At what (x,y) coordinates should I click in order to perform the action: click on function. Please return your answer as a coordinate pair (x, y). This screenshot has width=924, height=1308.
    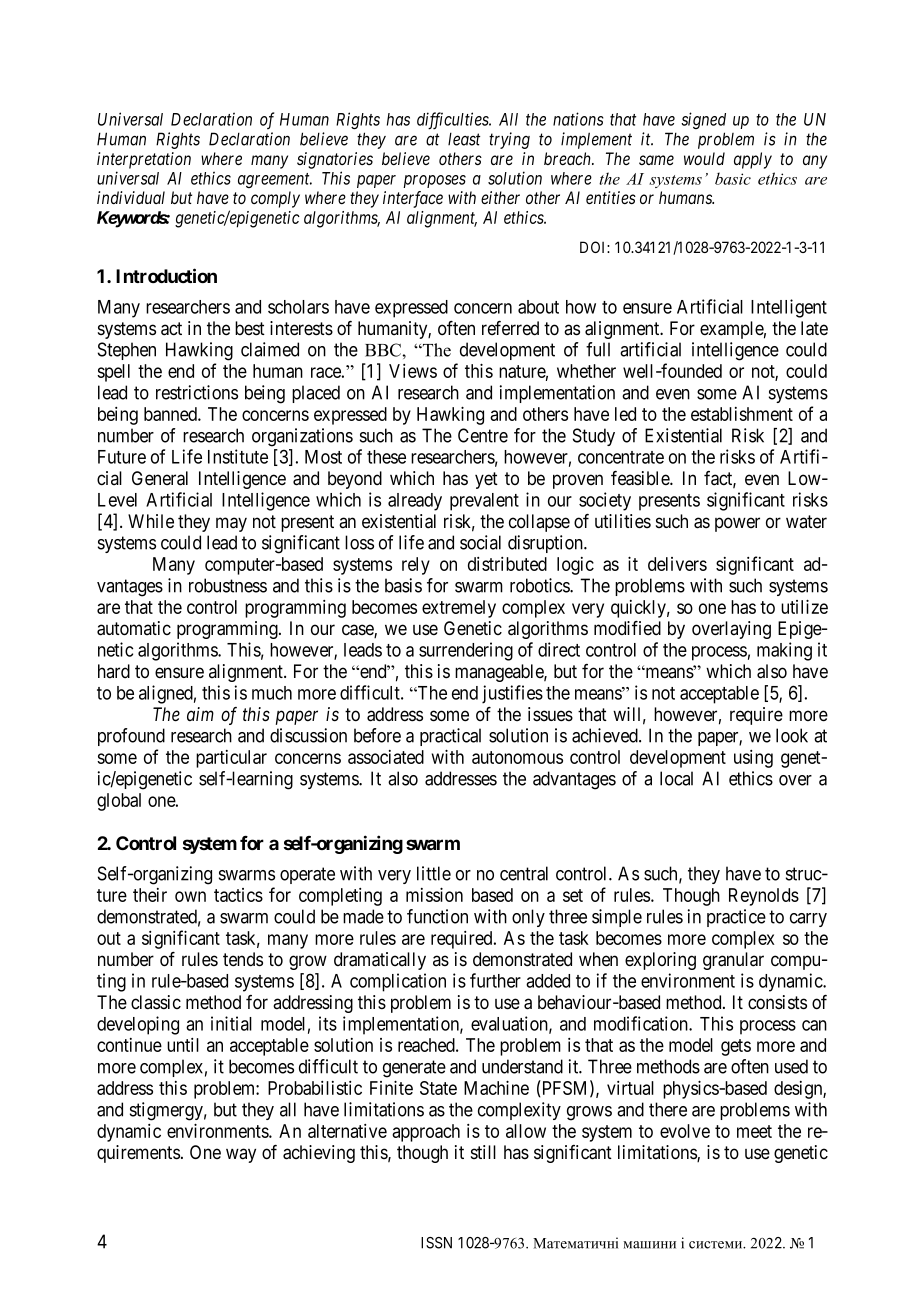
    Looking at the image, I should click on (437, 916).
